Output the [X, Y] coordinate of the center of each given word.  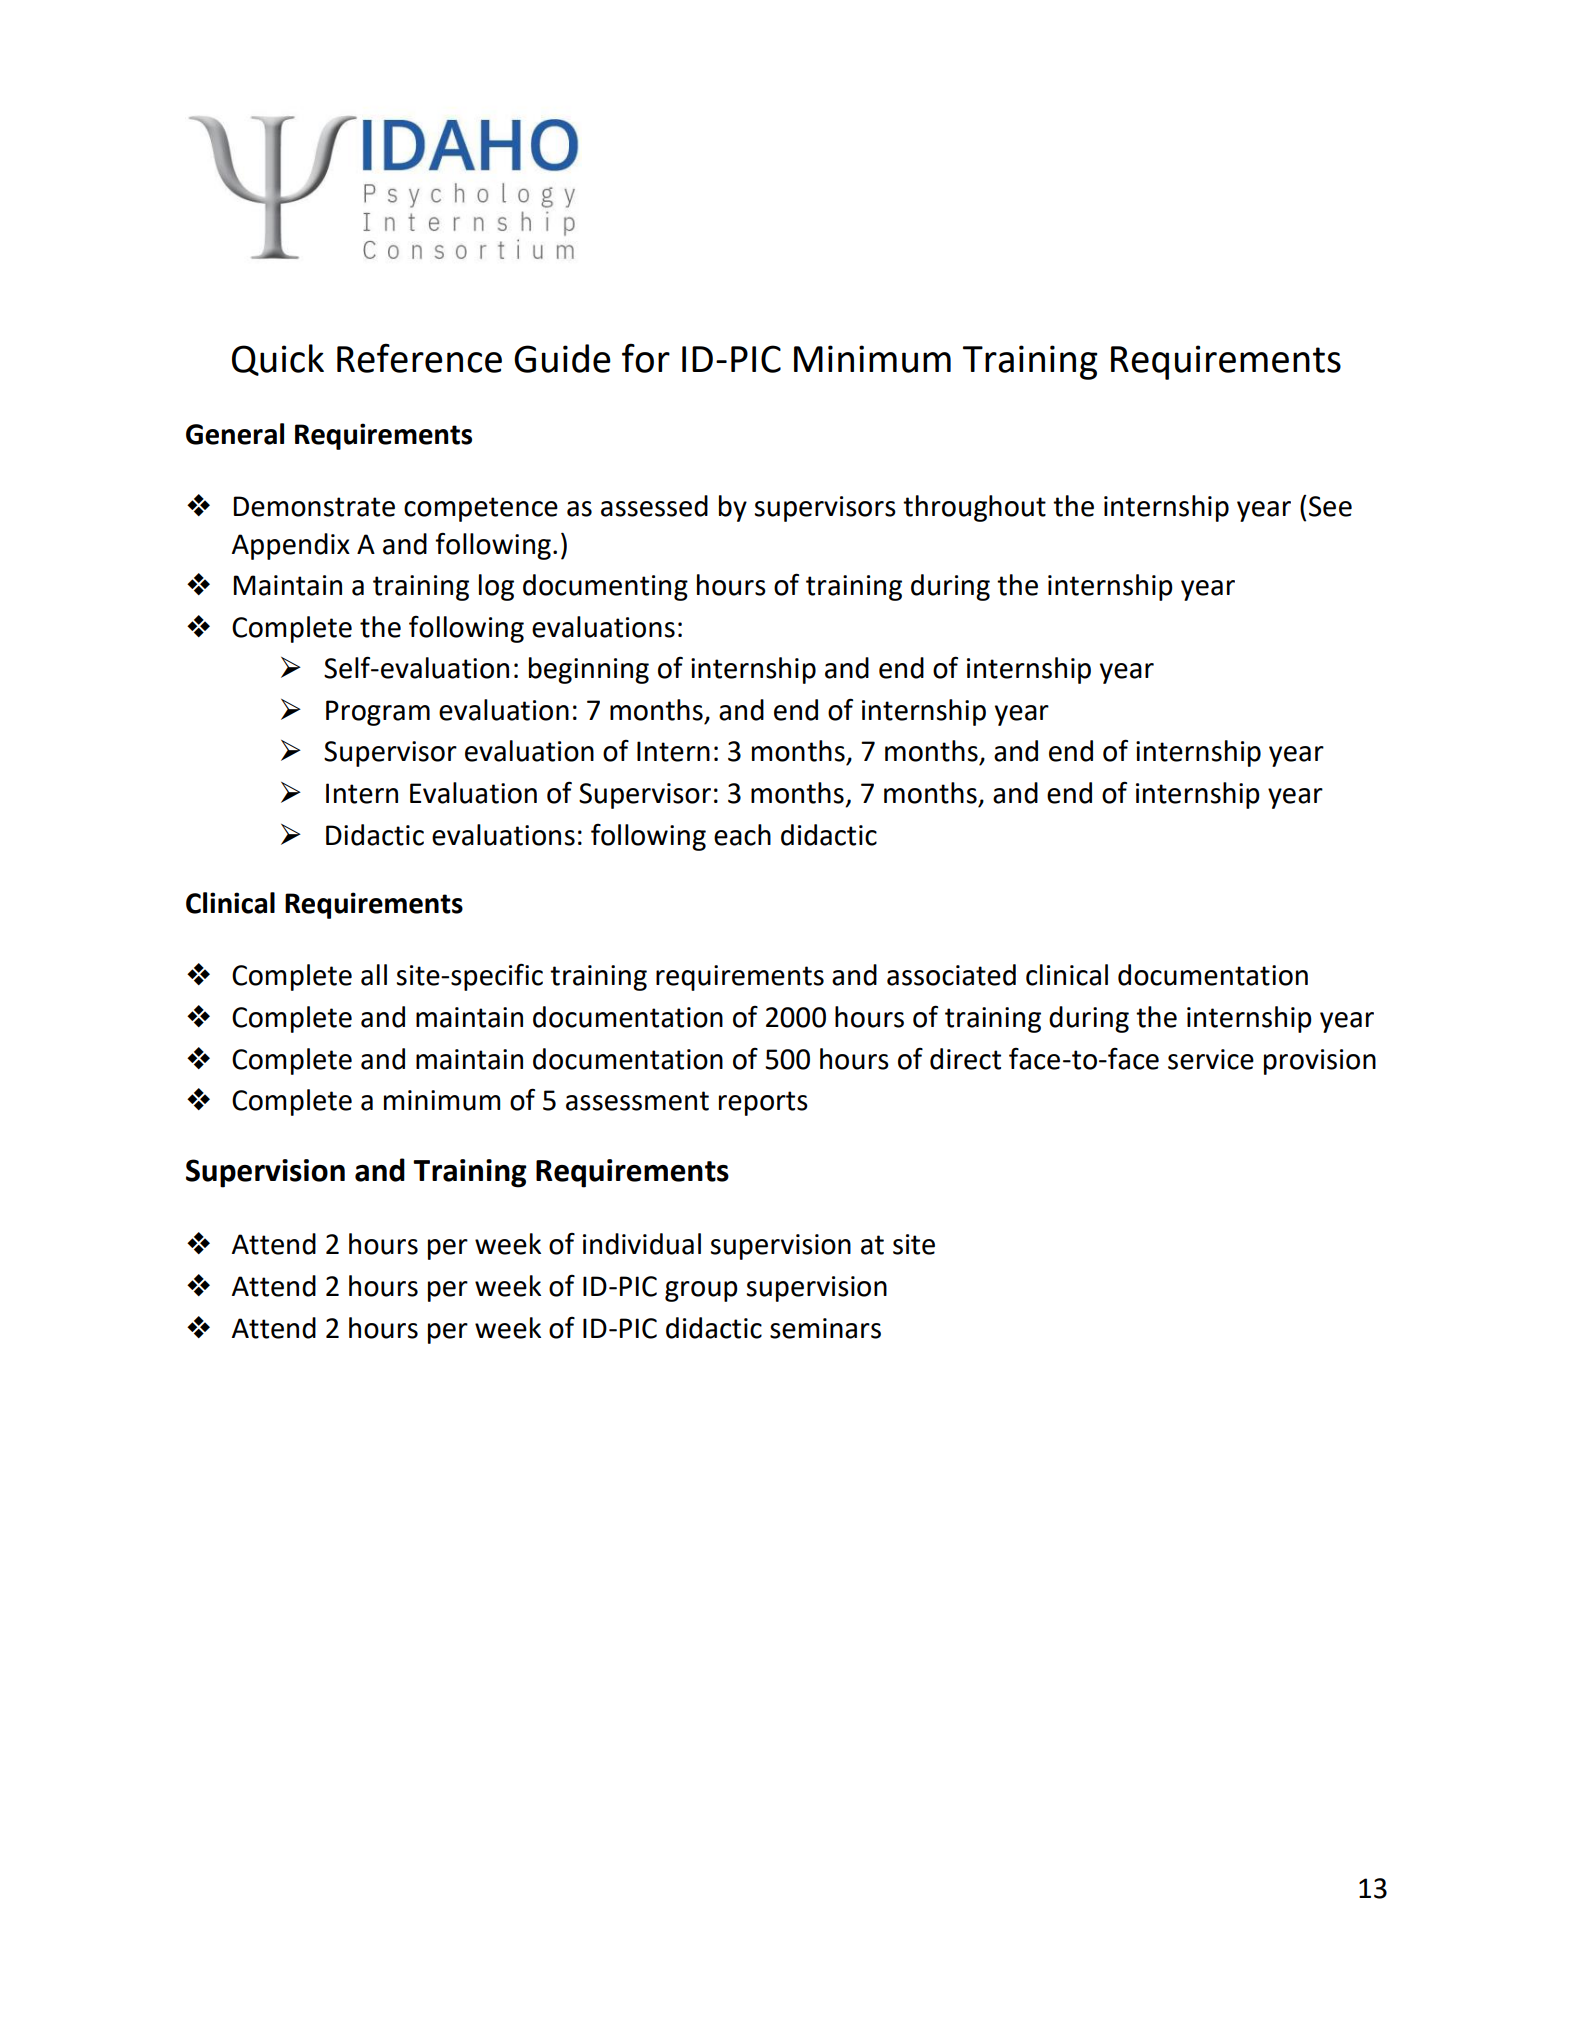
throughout [974, 508]
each [742, 835]
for [646, 358]
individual [642, 1244]
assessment [637, 1101]
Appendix [291, 546]
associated [951, 975]
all [374, 975]
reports [763, 1103]
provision [1320, 1062]
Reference [419, 358]
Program [378, 713]
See [1330, 506]
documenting [605, 587]
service [1211, 1059]
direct [965, 1059]
